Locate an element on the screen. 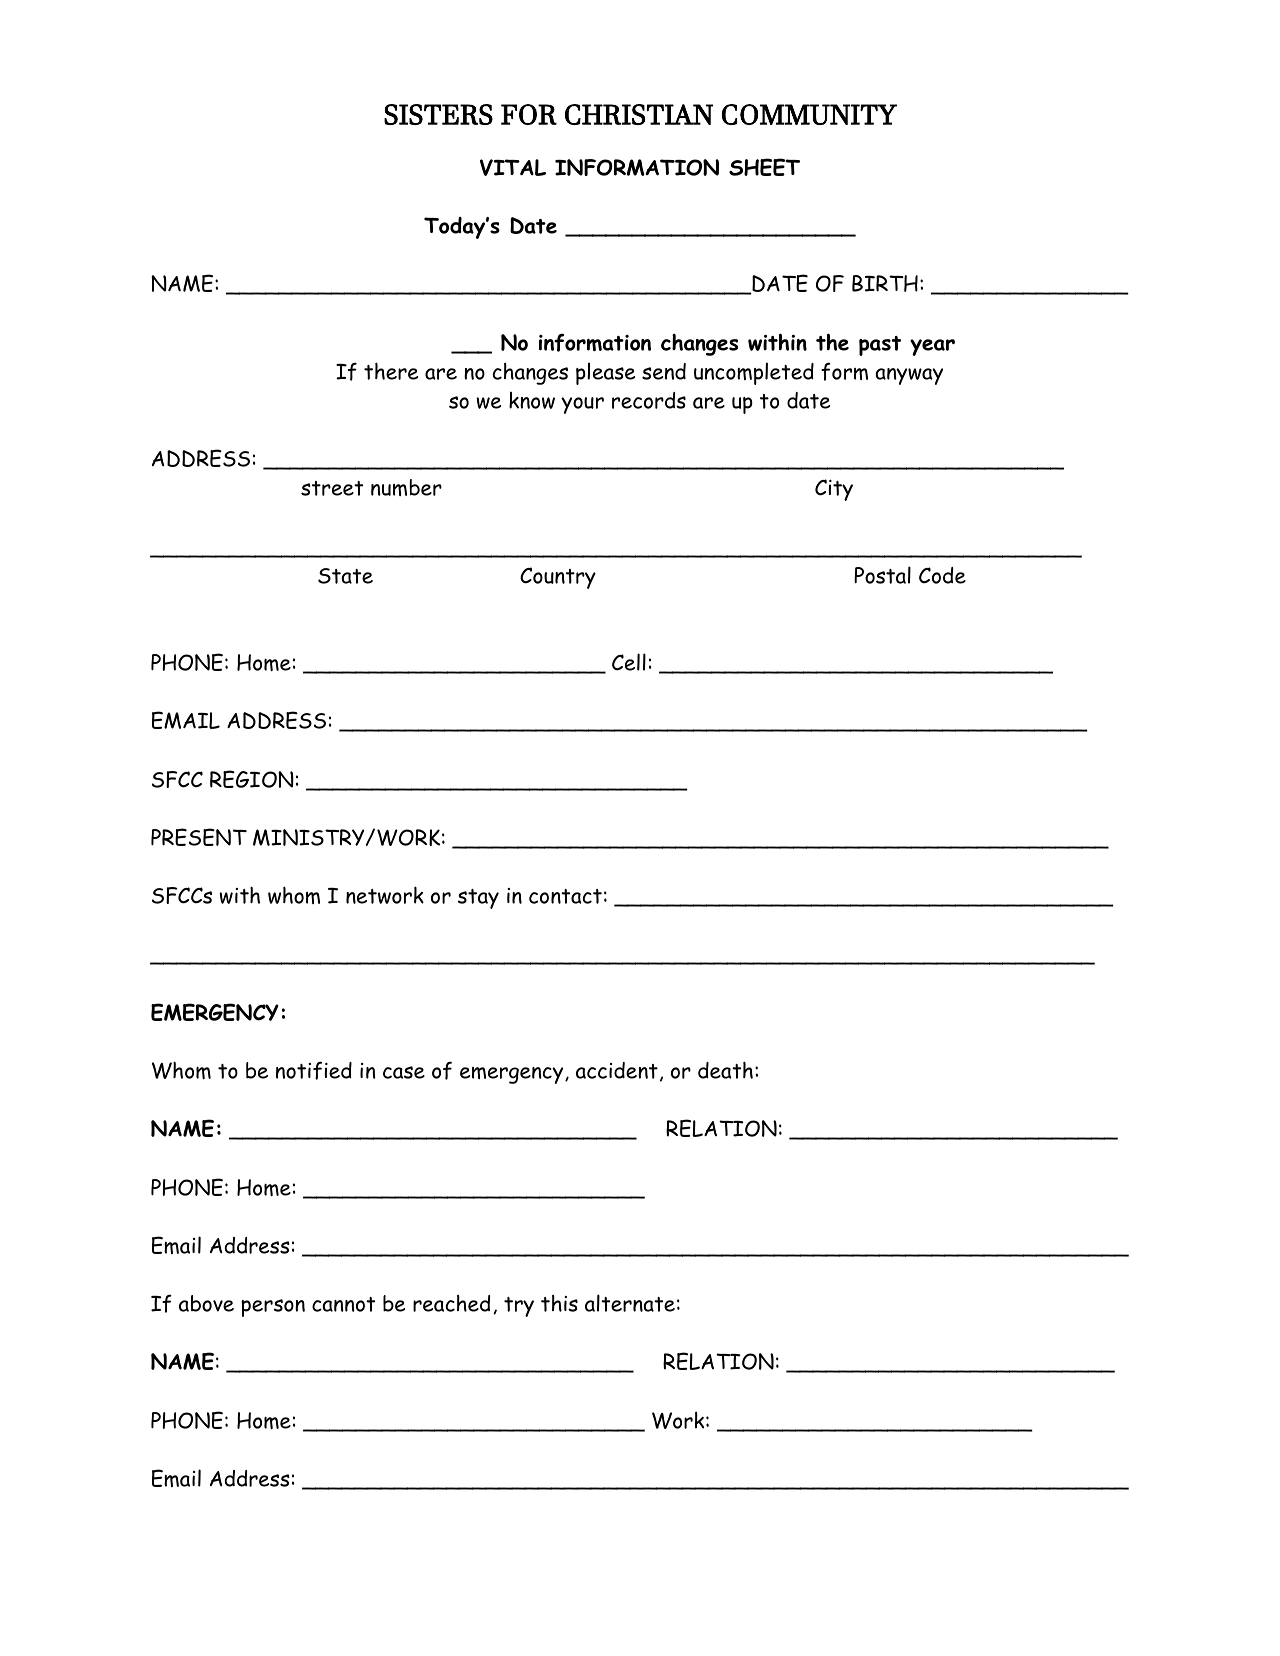 Image resolution: width=1280 pixels, height=1656 pixels. VITAL is located at coordinates (513, 167).
